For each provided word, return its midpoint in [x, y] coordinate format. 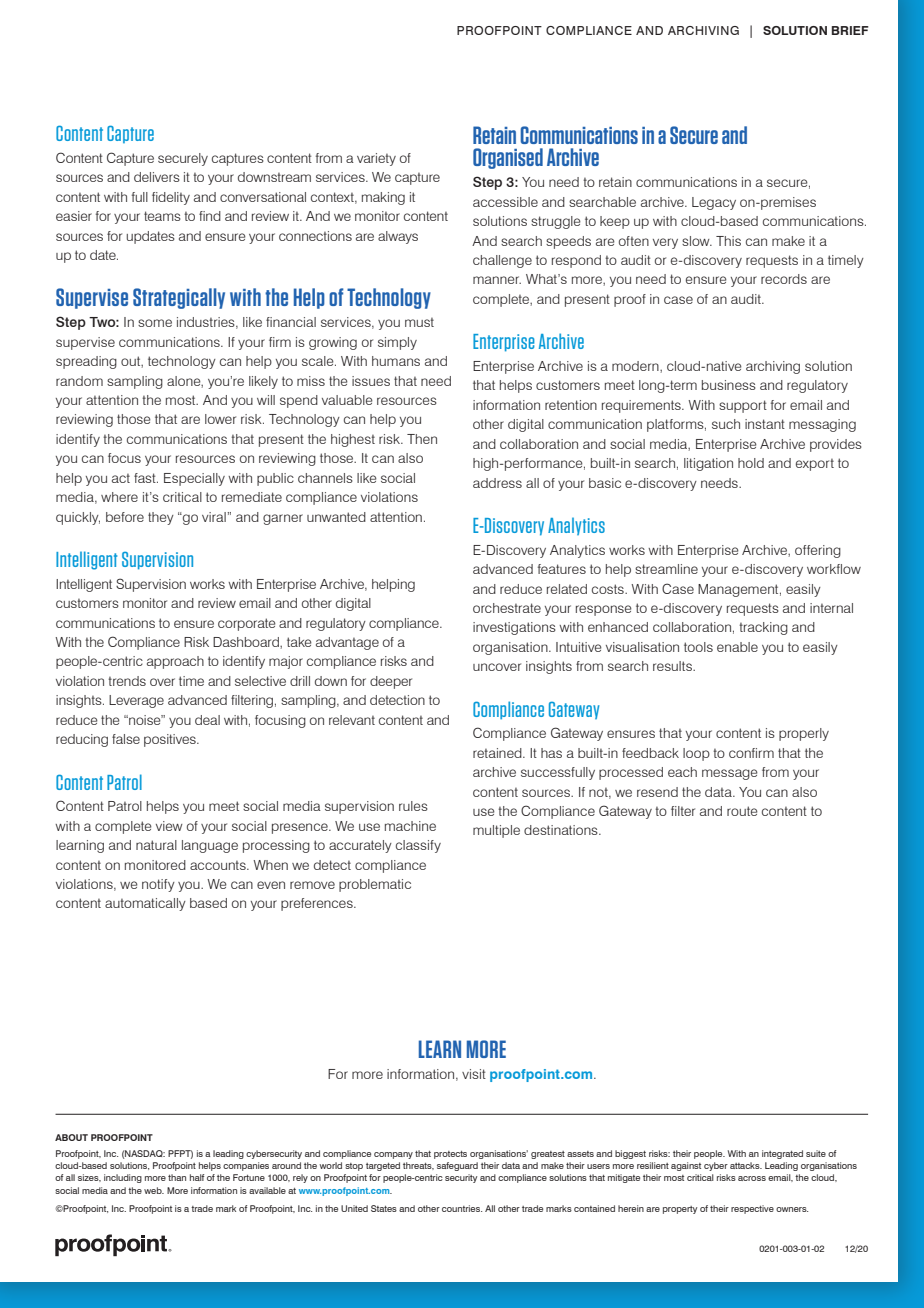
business [729, 385]
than [177, 1177]
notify [158, 885]
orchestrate [507, 608]
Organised [508, 158]
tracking [763, 628]
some [155, 323]
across [752, 1178]
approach [175, 662]
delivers [157, 177]
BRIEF [850, 30]
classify [418, 846]
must [419, 322]
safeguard [457, 1166]
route [742, 811]
